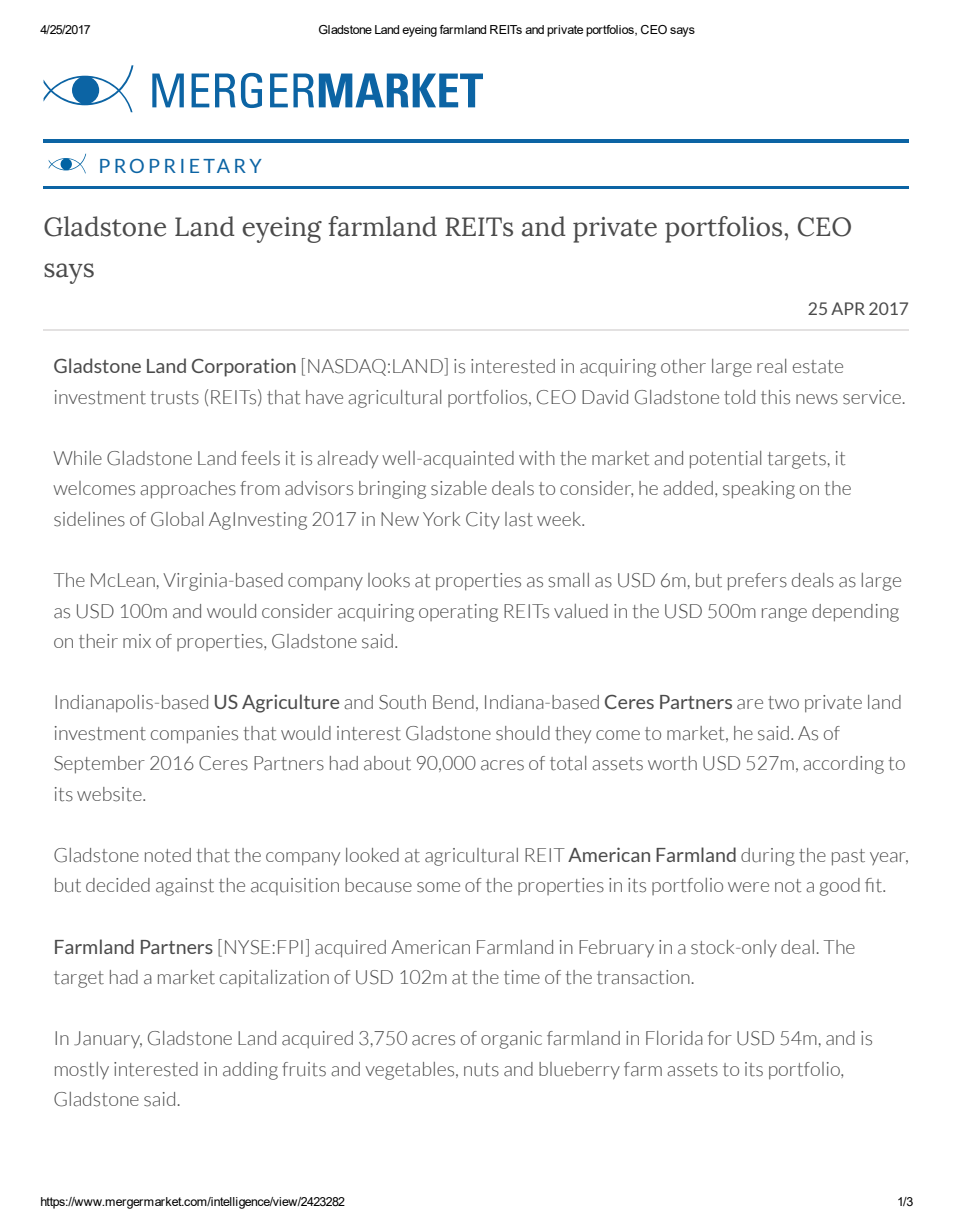  I want to click on real, so click(771, 366).
